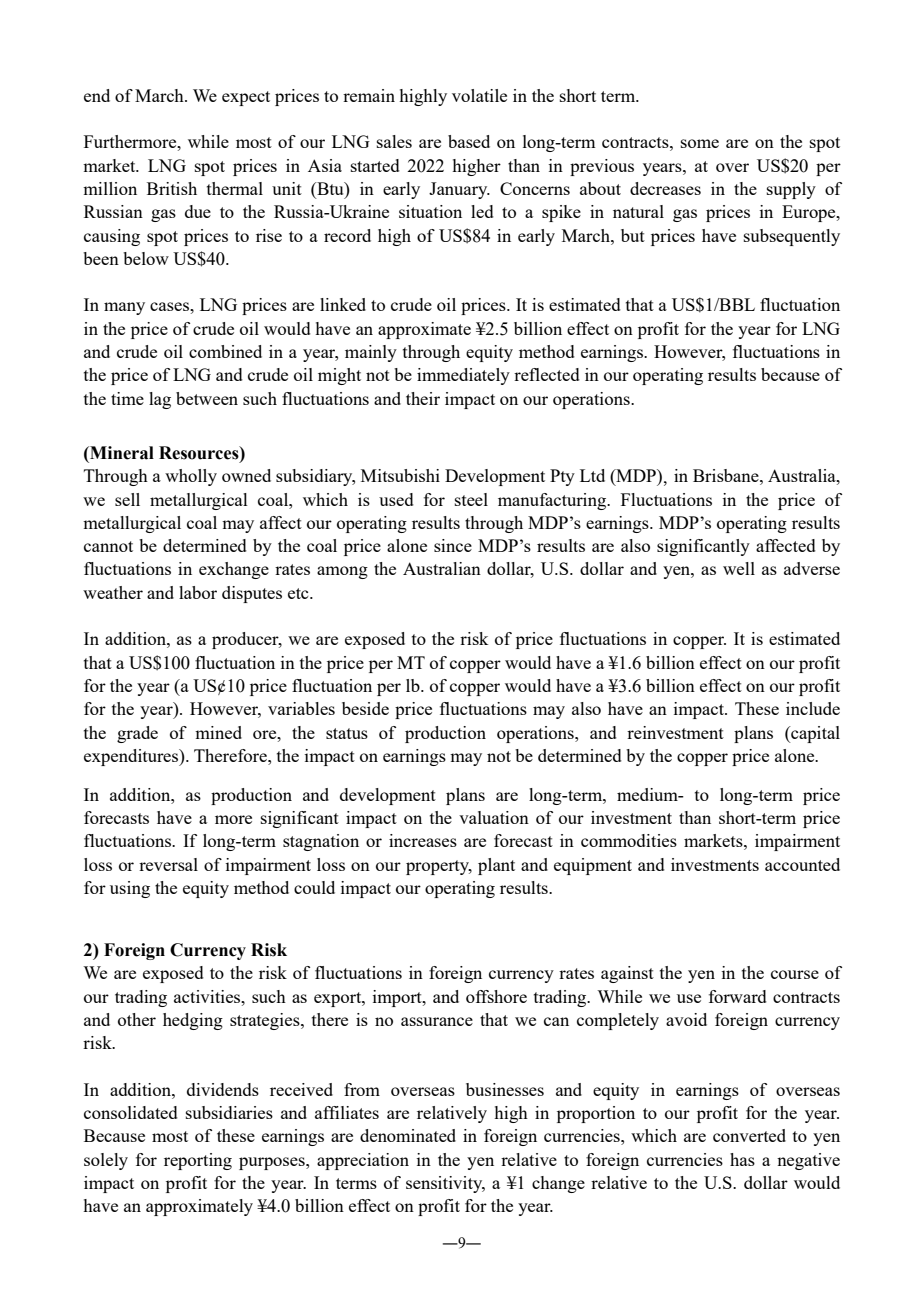  I want to click on since, so click(453, 545).
